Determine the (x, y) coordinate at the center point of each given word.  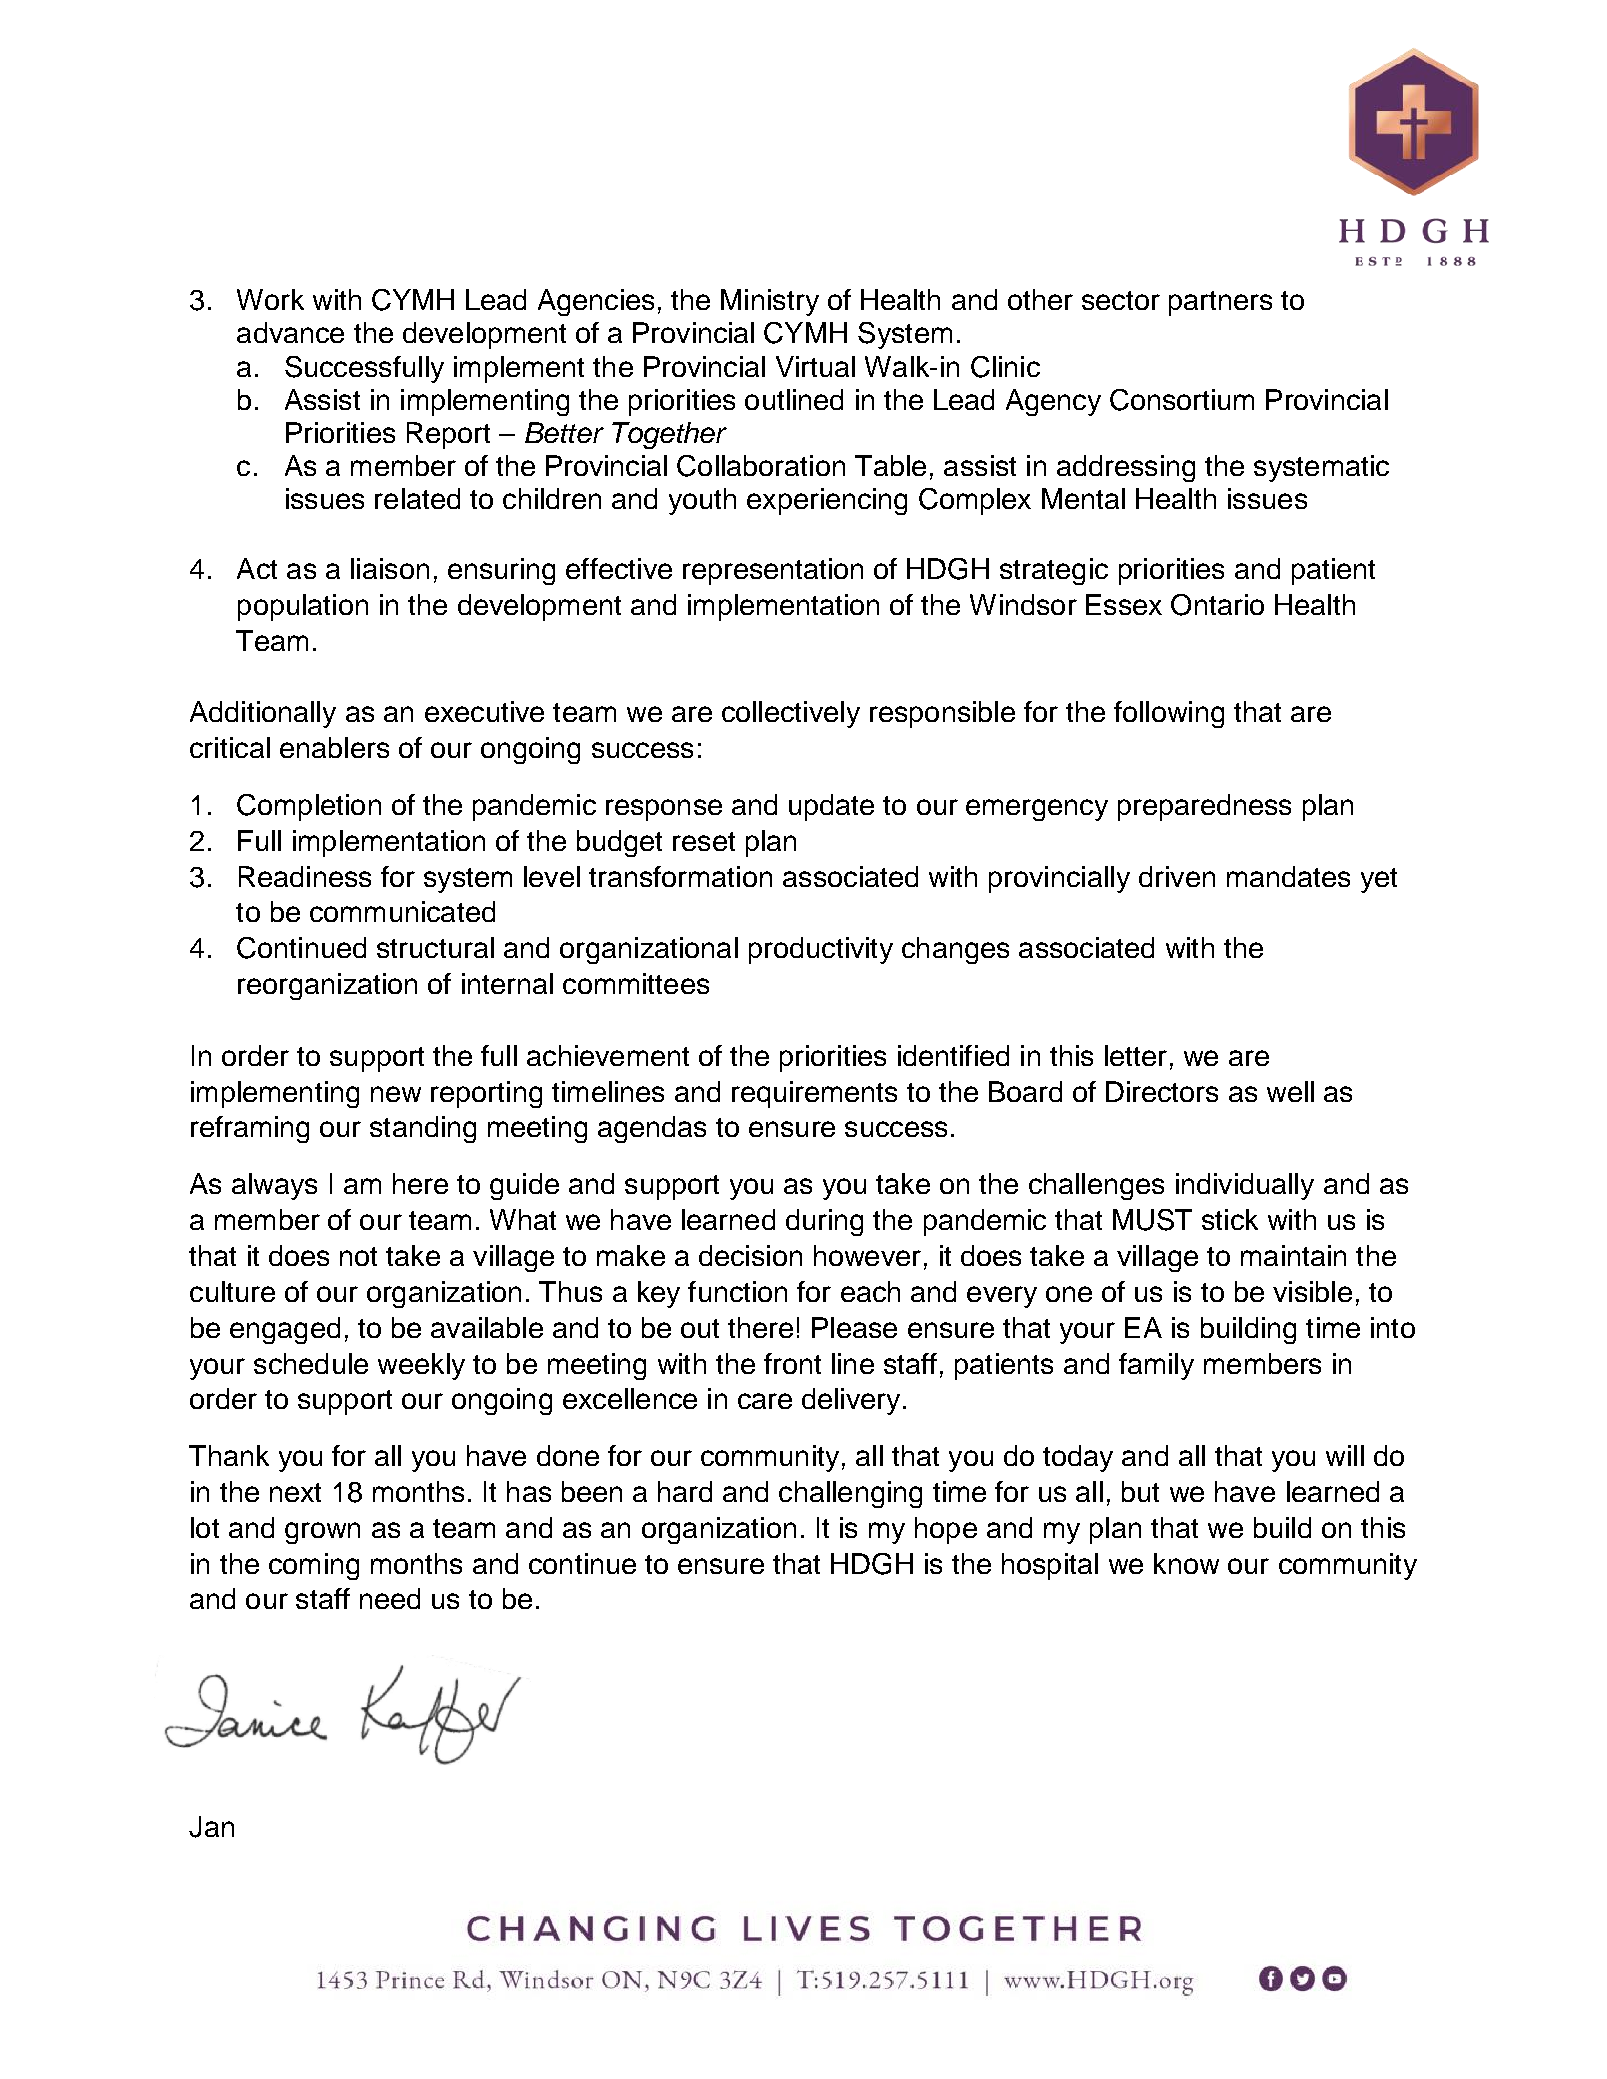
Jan (211, 1827)
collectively (791, 714)
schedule (311, 1363)
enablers (334, 747)
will (1345, 1455)
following (1169, 714)
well (1290, 1091)
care (765, 1401)
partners (1220, 303)
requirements (814, 1094)
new (396, 1094)
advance (290, 332)
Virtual (815, 366)
